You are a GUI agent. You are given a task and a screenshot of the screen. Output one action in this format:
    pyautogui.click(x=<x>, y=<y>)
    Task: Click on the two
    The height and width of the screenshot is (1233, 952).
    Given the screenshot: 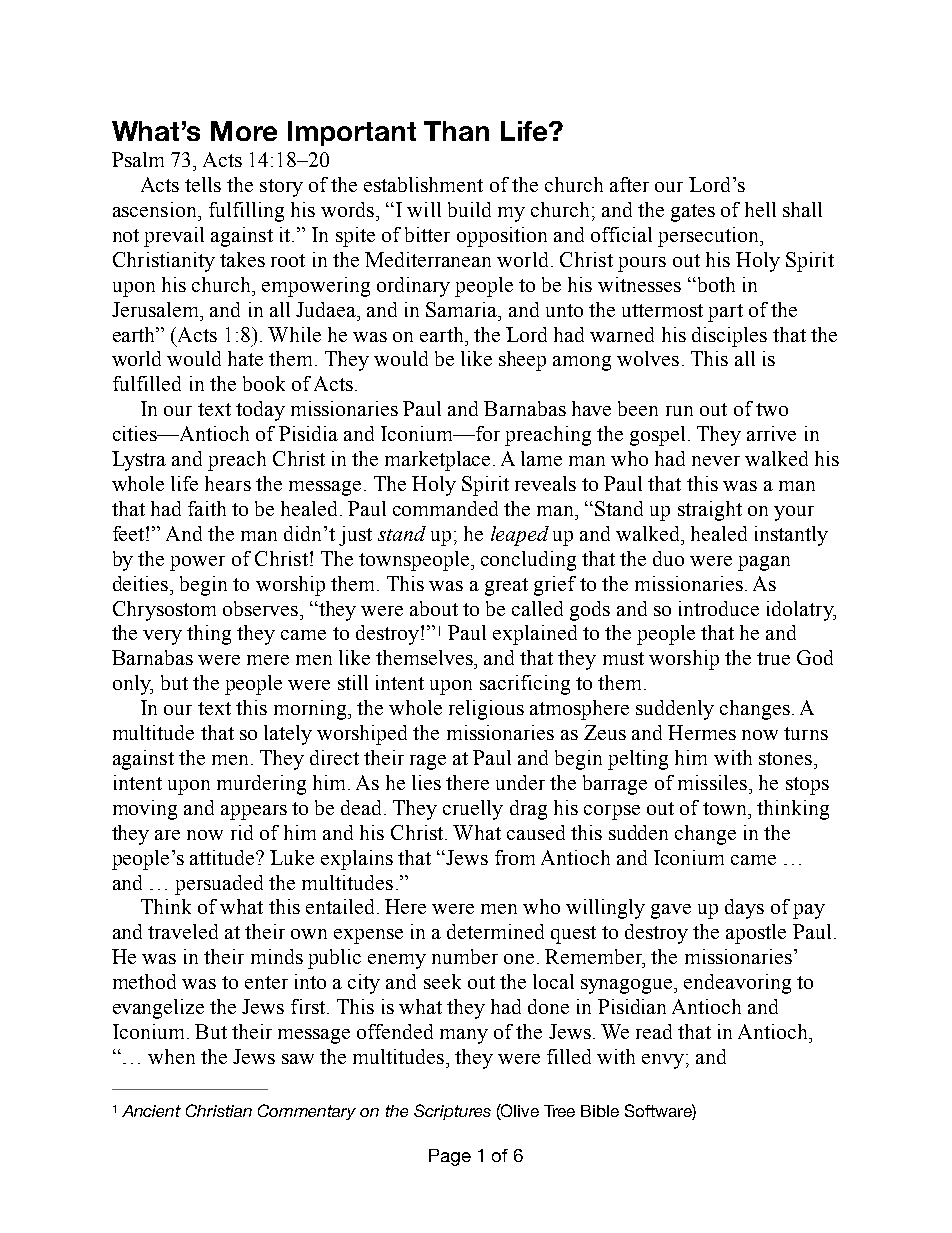 What is the action you would take?
    pyautogui.click(x=772, y=409)
